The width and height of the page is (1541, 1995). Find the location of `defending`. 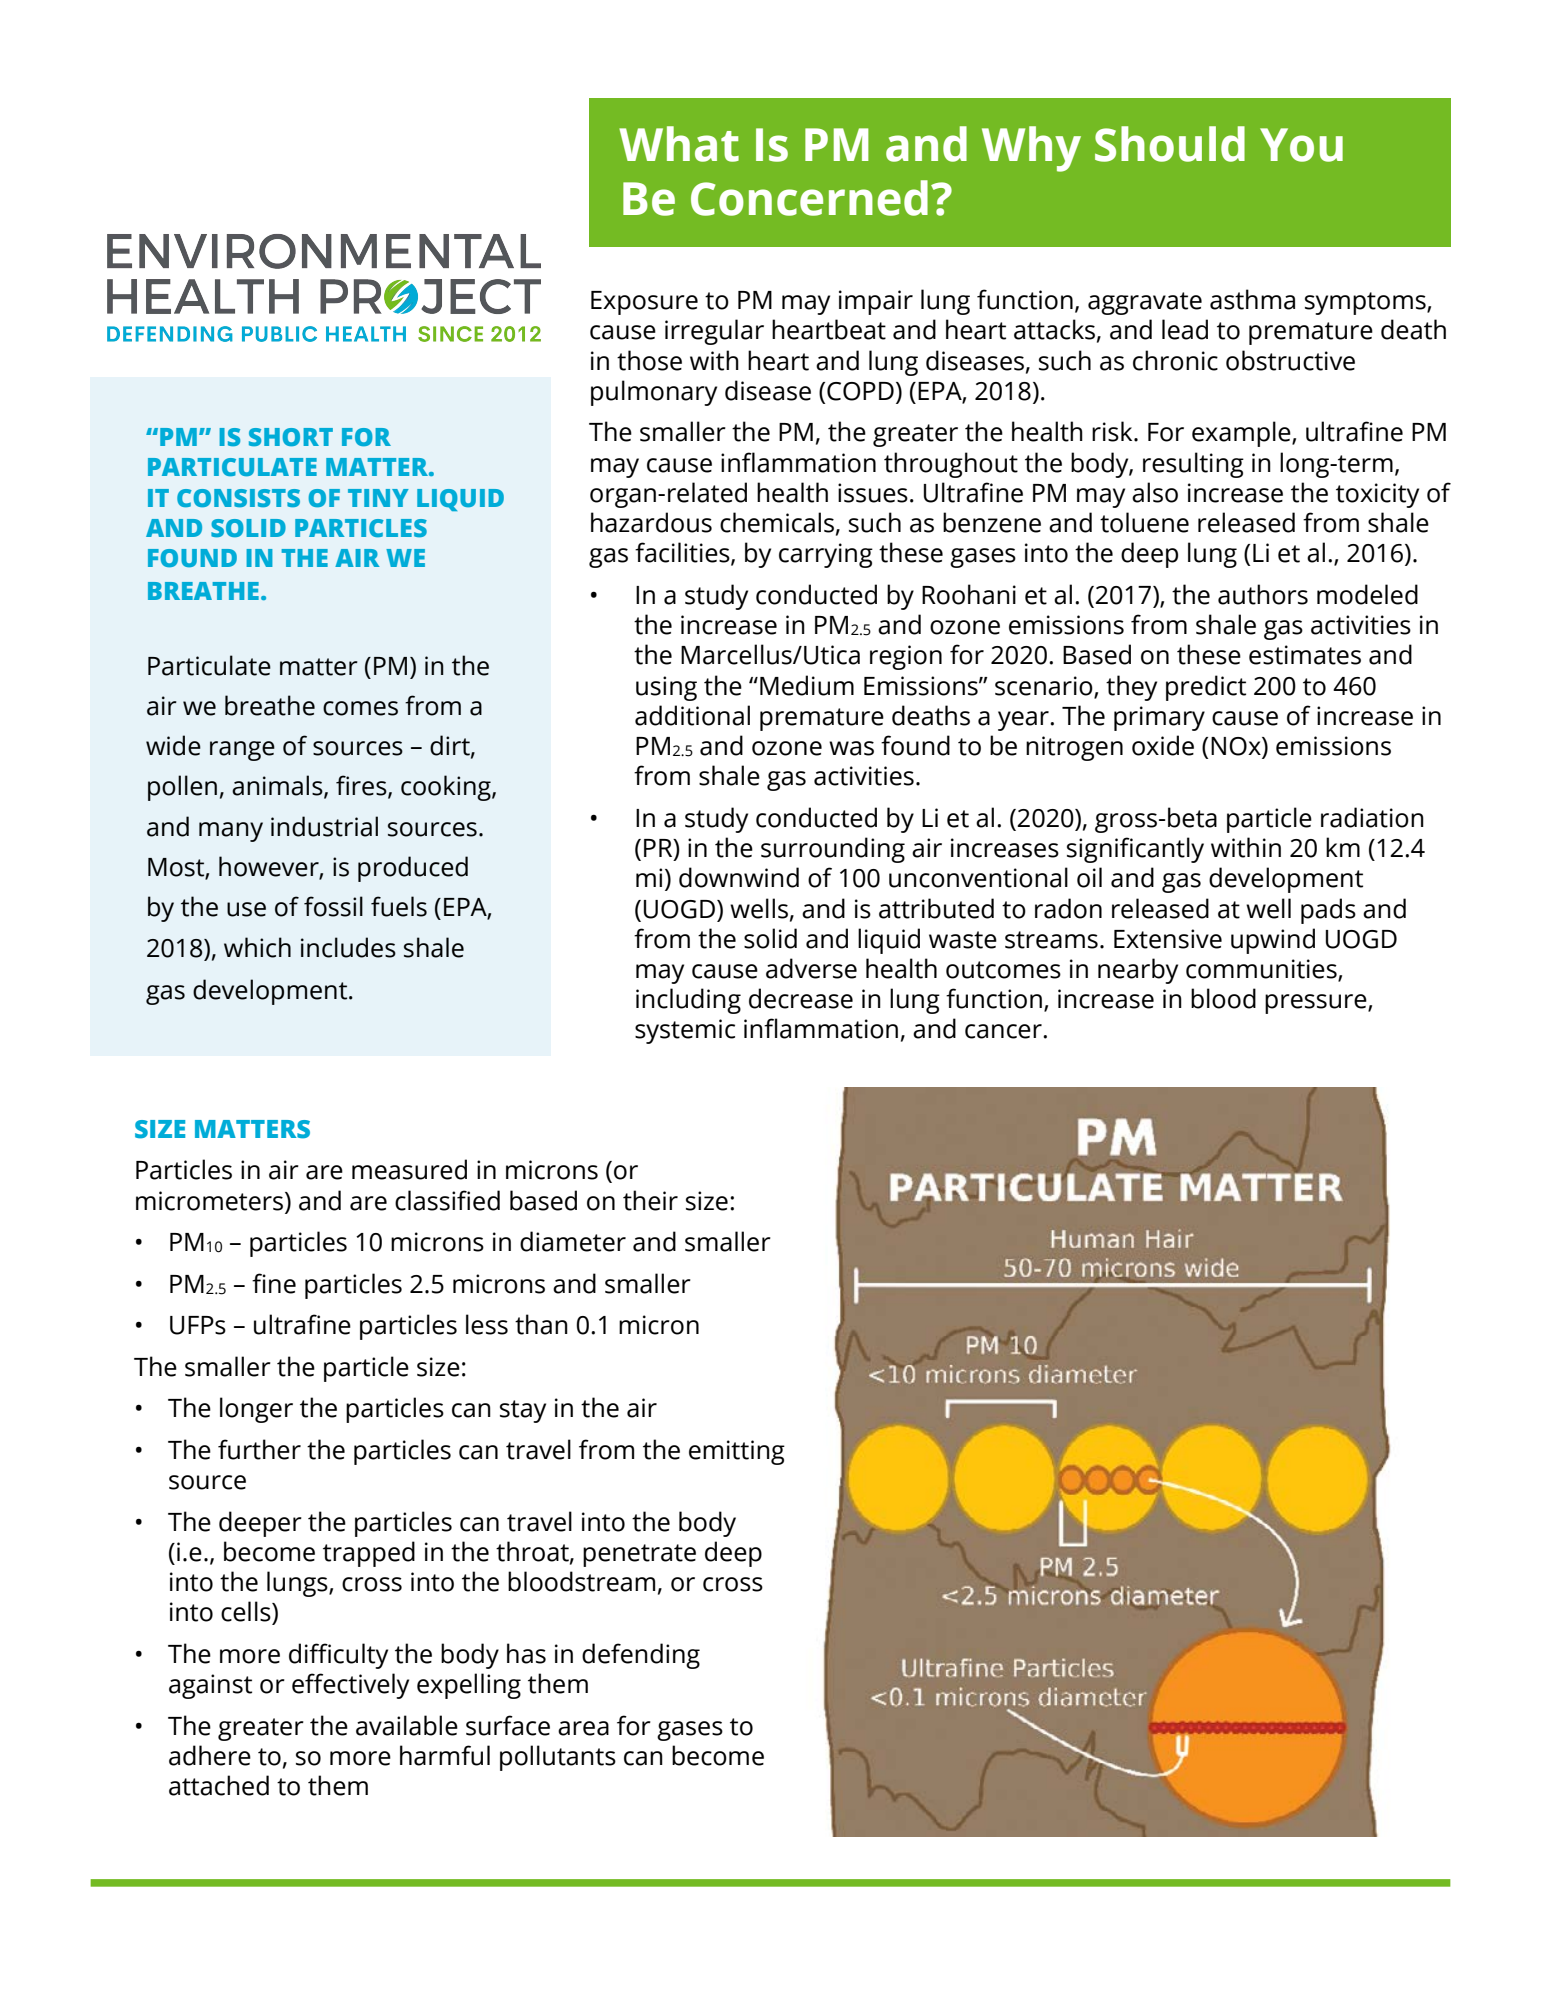

defending is located at coordinates (641, 1656).
